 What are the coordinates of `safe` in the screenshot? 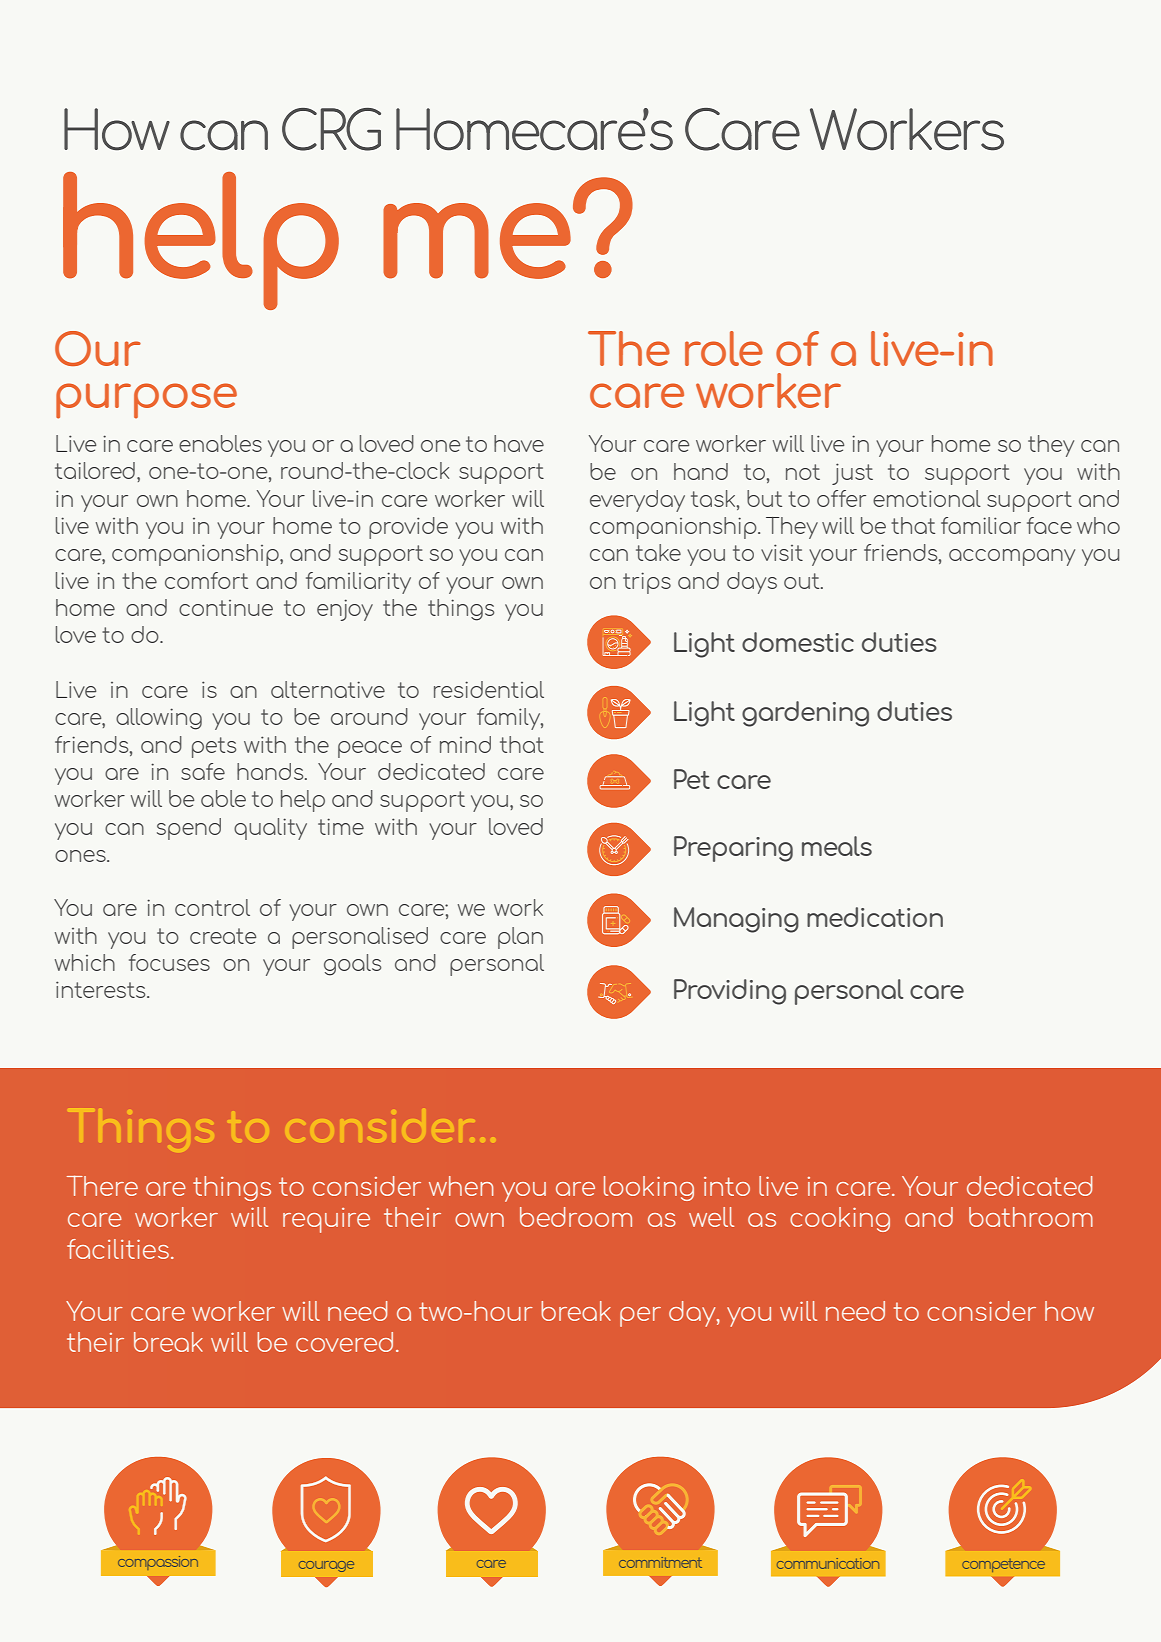 It's located at (203, 771).
